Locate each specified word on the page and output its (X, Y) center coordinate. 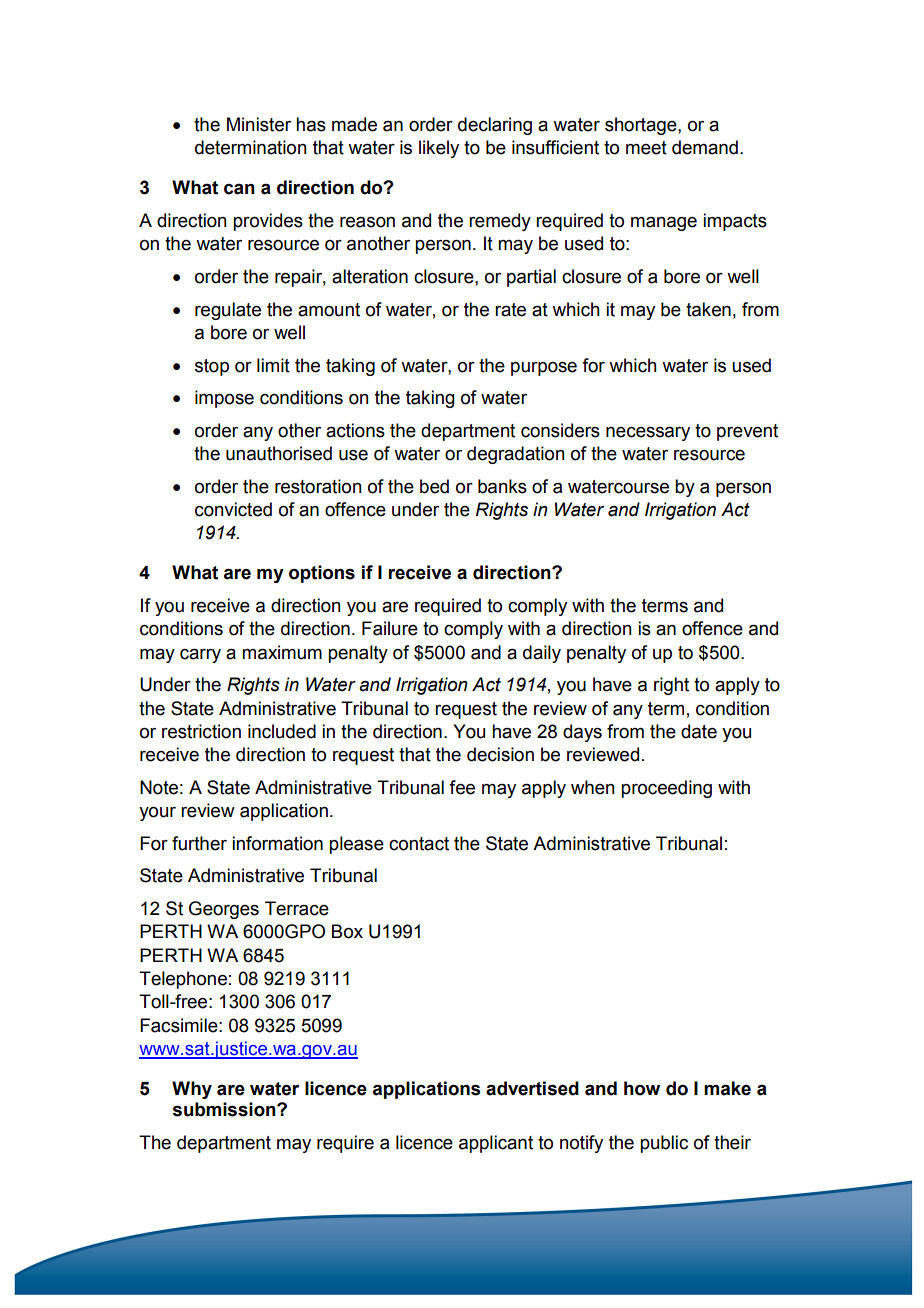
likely (439, 149)
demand (705, 147)
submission (225, 1109)
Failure (390, 628)
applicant (496, 1144)
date (699, 731)
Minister (259, 124)
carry (200, 655)
